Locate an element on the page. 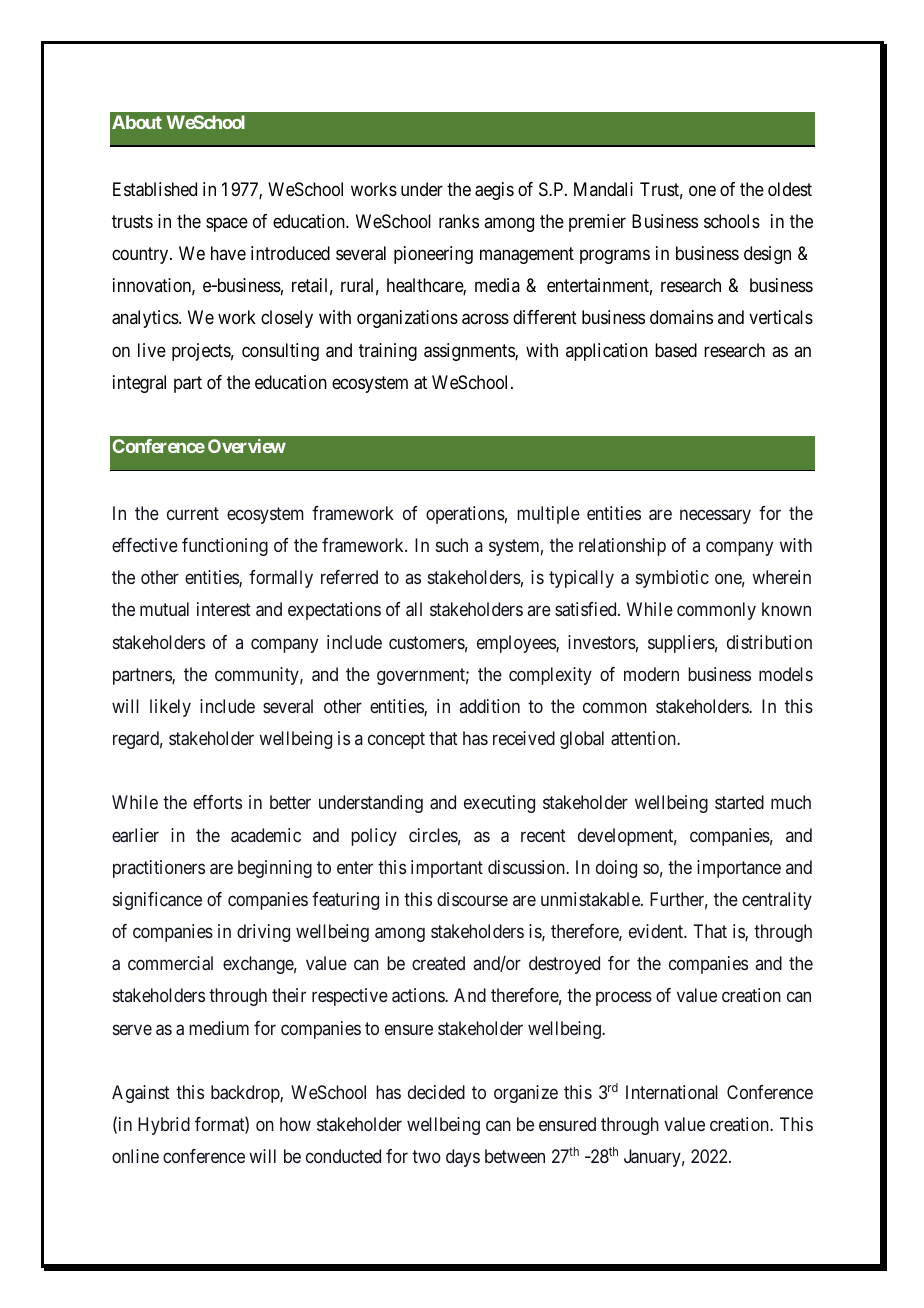 This image has height=1308, width=924. Hybrid is located at coordinates (164, 1126).
